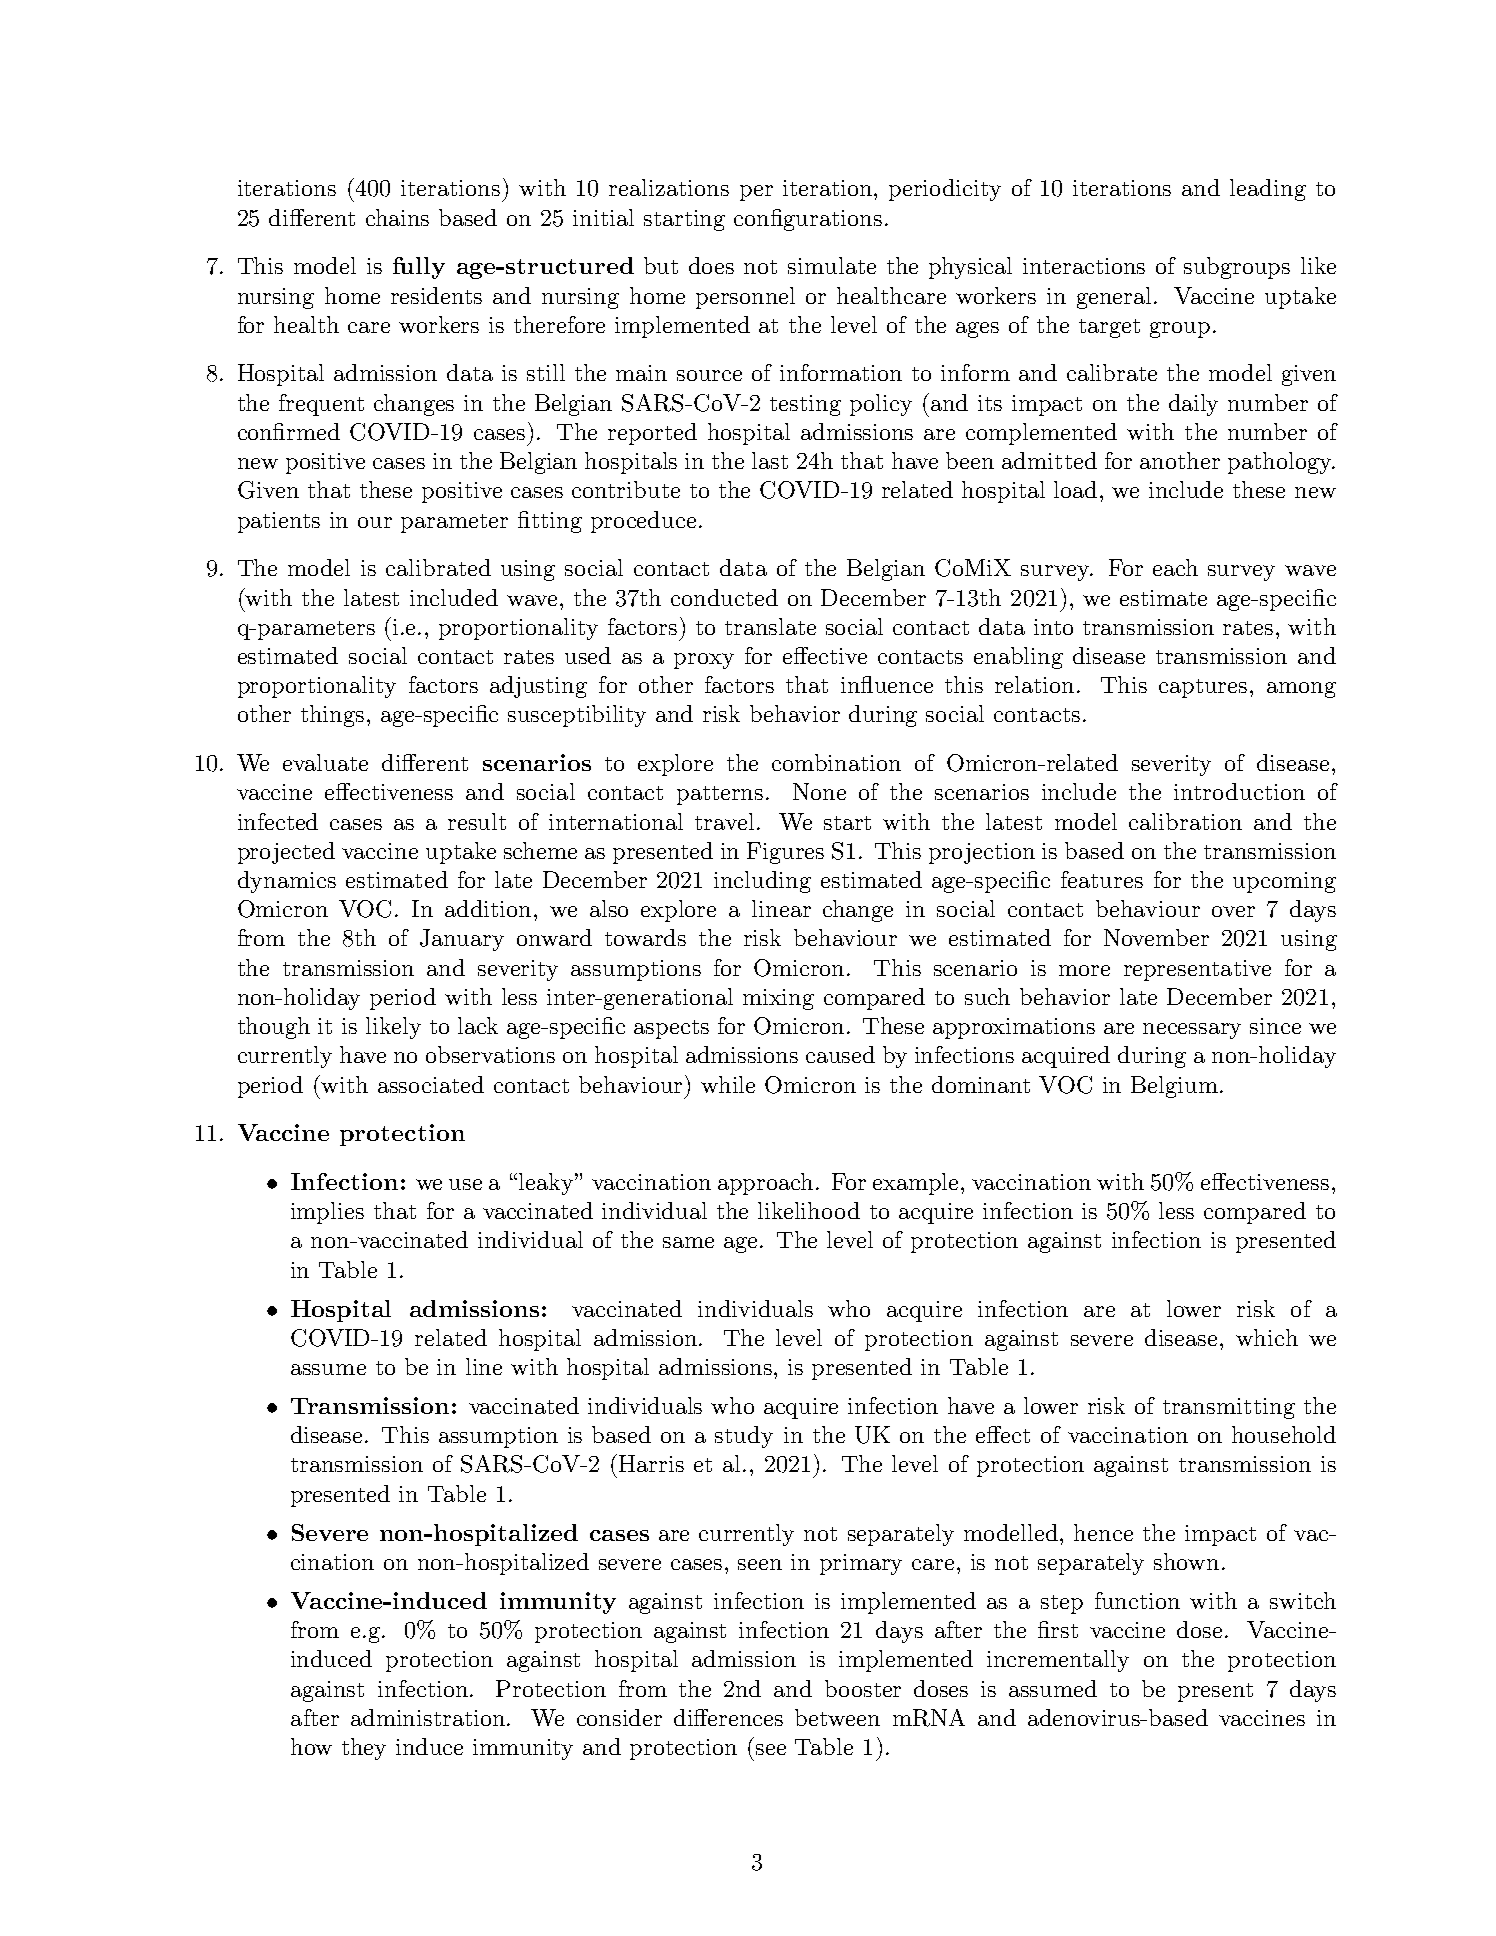 The width and height of the page is (1496, 1936). I want to click on configurations, so click(808, 220).
